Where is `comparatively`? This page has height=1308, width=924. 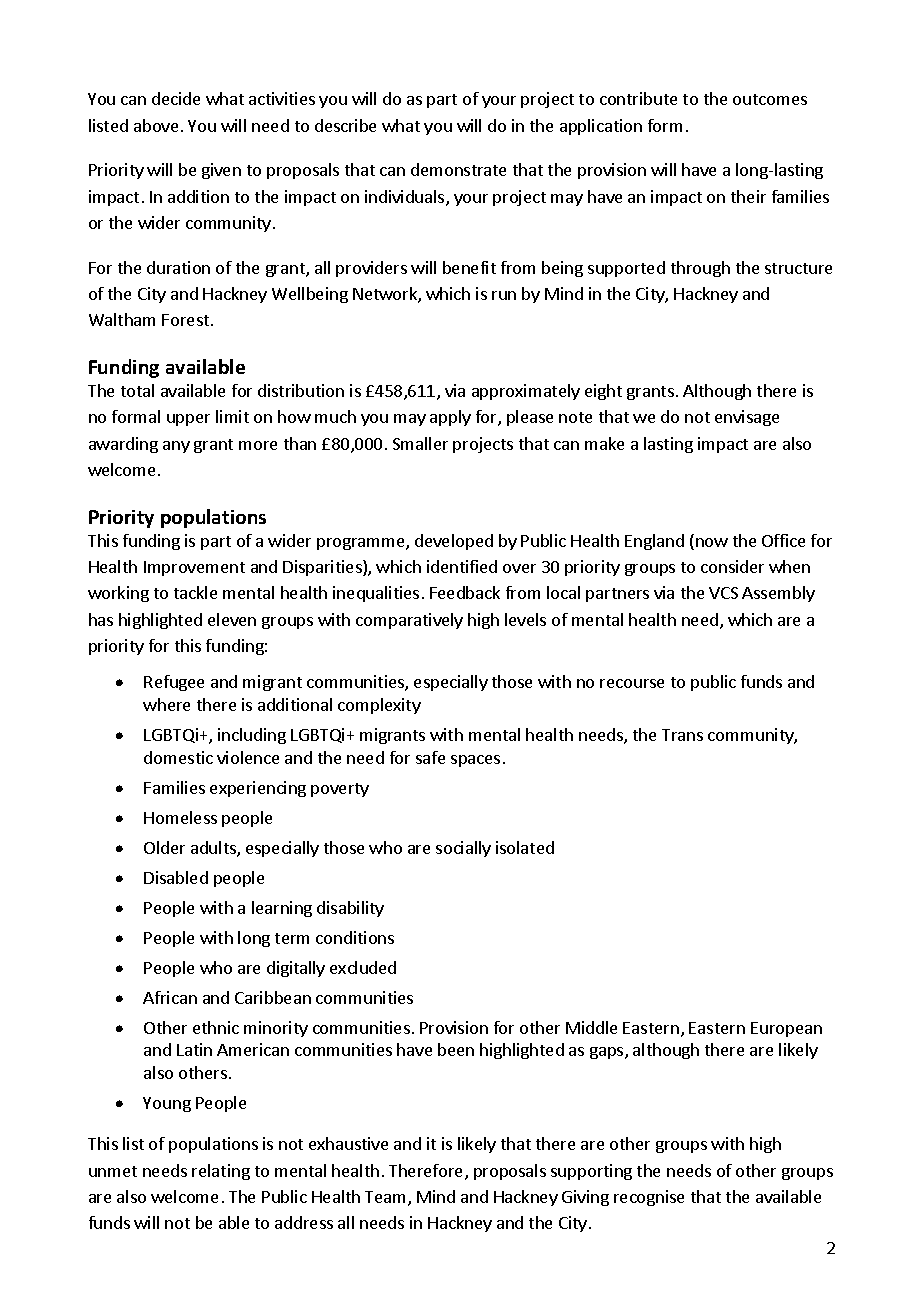
comparatively is located at coordinates (409, 621).
